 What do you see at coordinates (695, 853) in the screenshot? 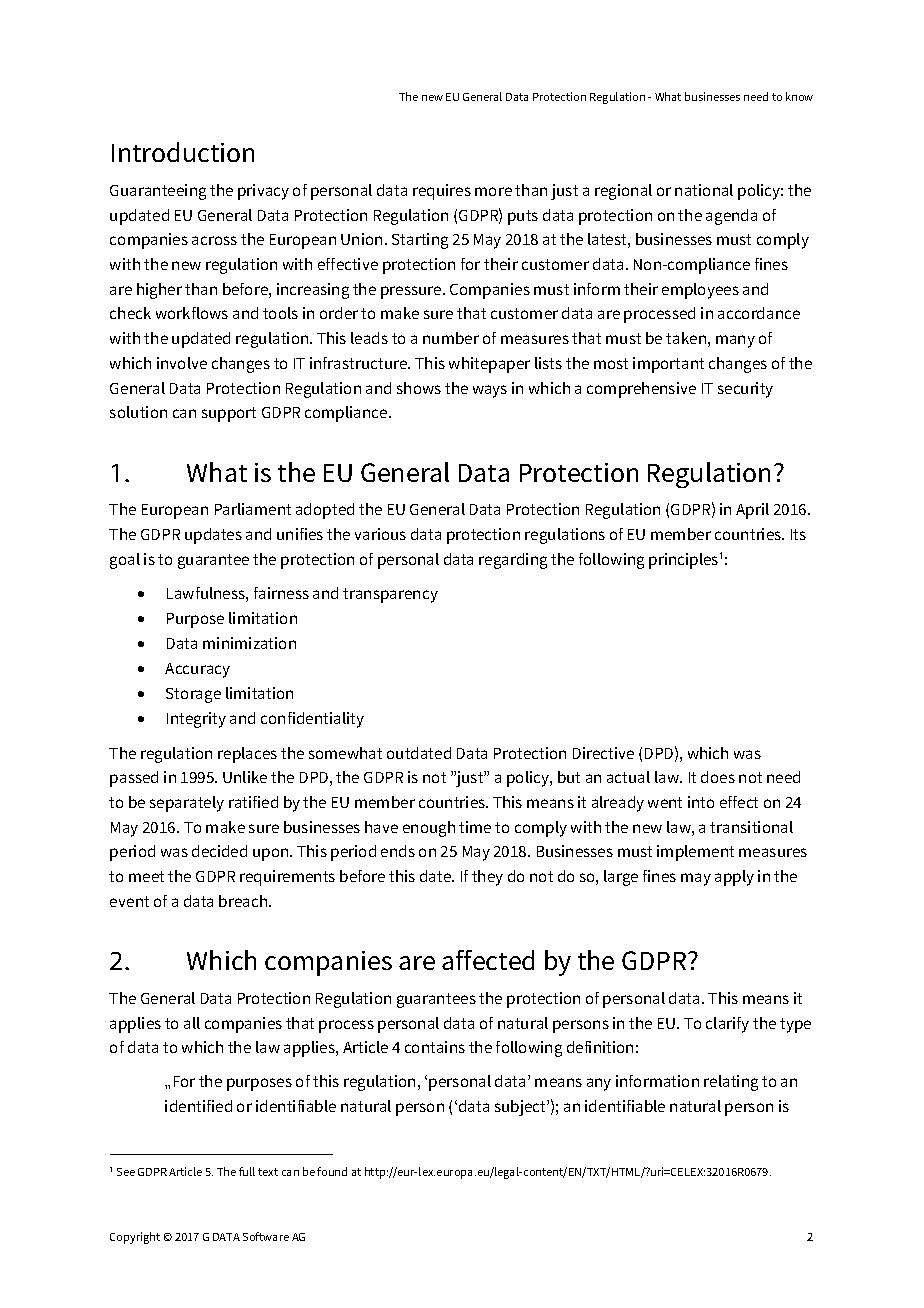
I see `implement` at bounding box center [695, 853].
